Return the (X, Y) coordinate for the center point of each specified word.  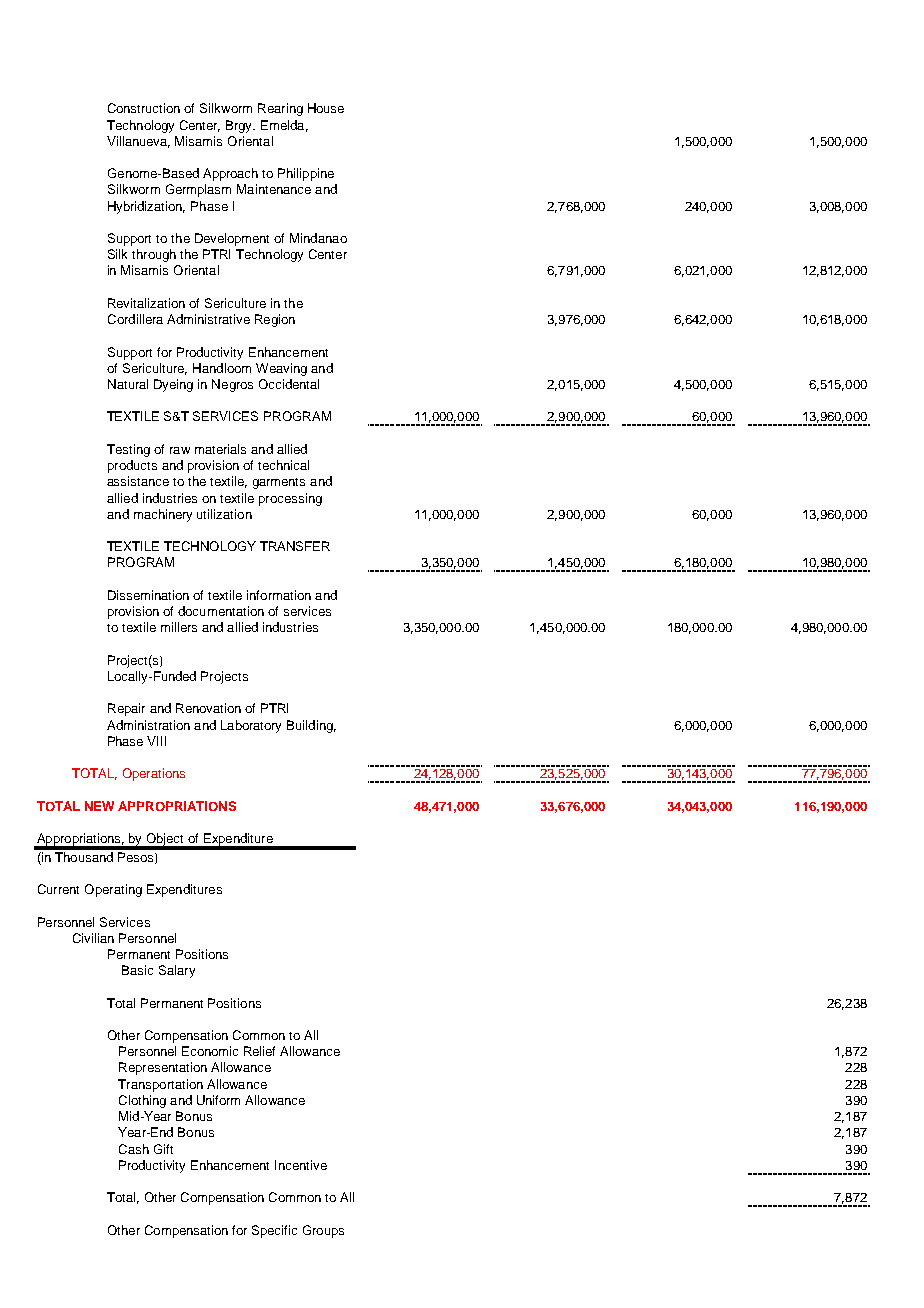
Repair (126, 709)
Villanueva (138, 142)
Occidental (289, 384)
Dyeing (173, 385)
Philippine (306, 174)
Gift (163, 1149)
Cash (134, 1149)
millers (179, 627)
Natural (128, 384)
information (279, 595)
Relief (259, 1051)
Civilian (93, 938)
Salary (177, 971)
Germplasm (198, 190)
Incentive (301, 1165)
